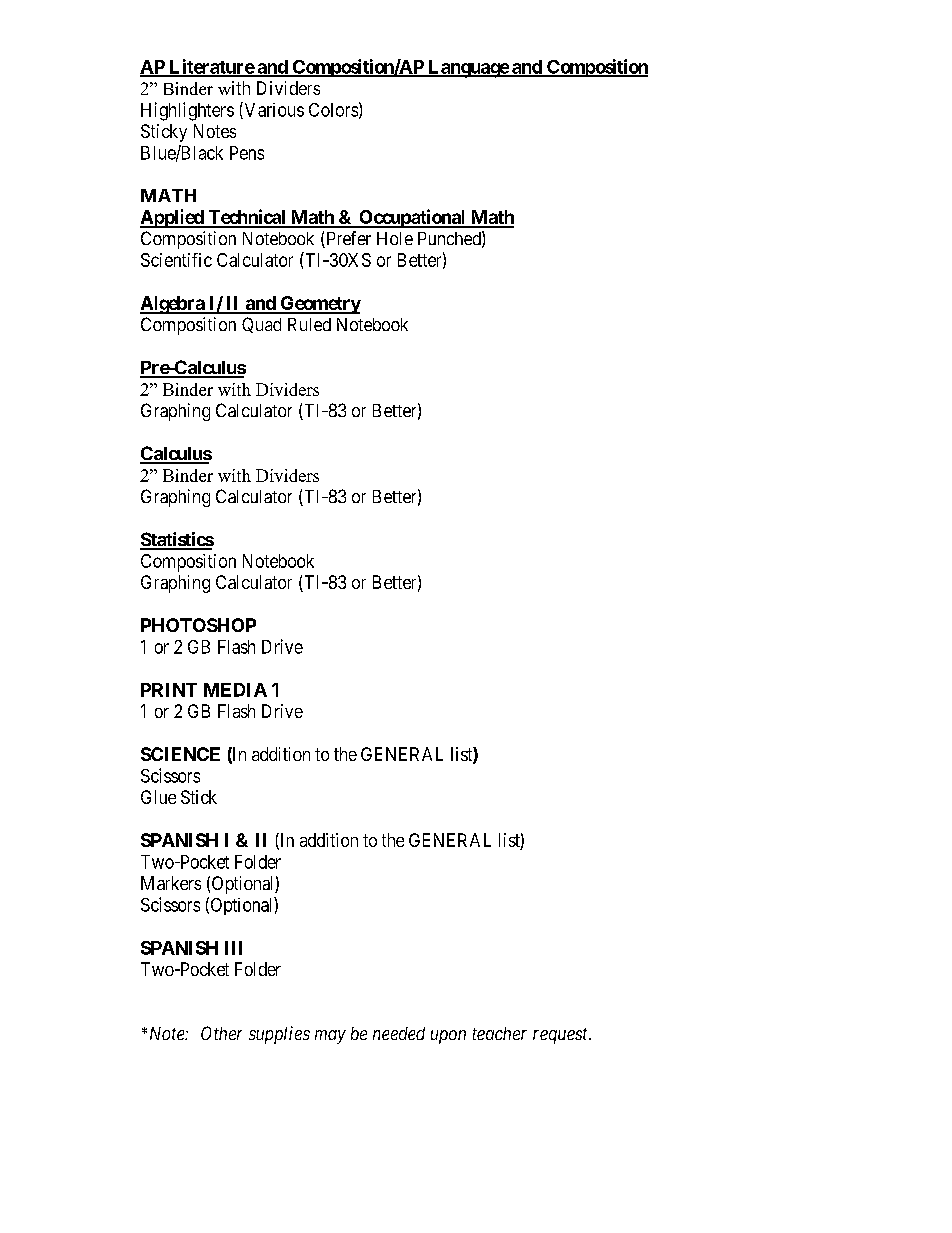 This screenshot has width=952, height=1233. Describe the element at coordinates (198, 625) in the screenshot. I see `PHOTOSHOP` at that location.
